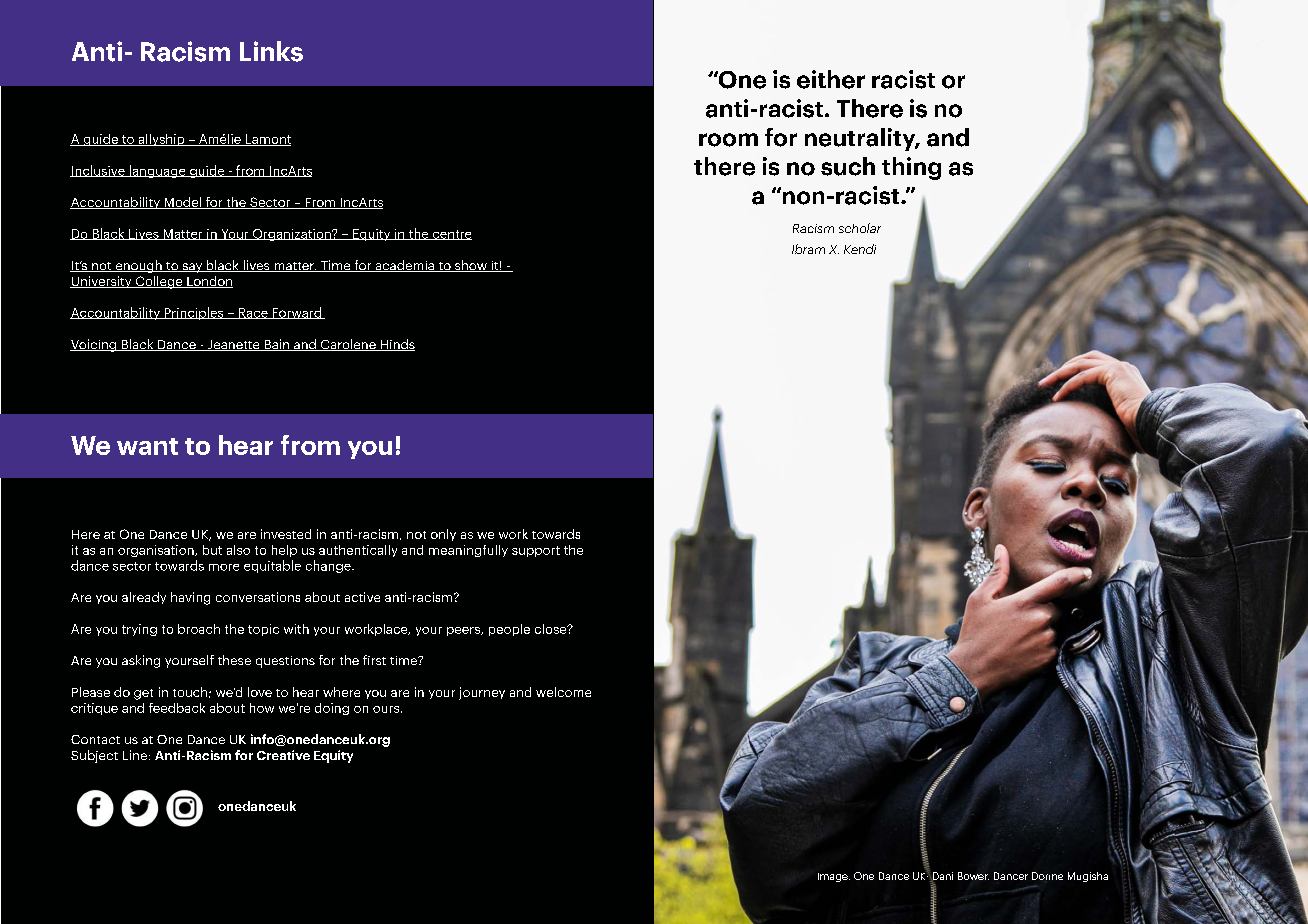 Image resolution: width=1308 pixels, height=924 pixels. What do you see at coordinates (860, 228) in the screenshot?
I see `scholar` at bounding box center [860, 228].
